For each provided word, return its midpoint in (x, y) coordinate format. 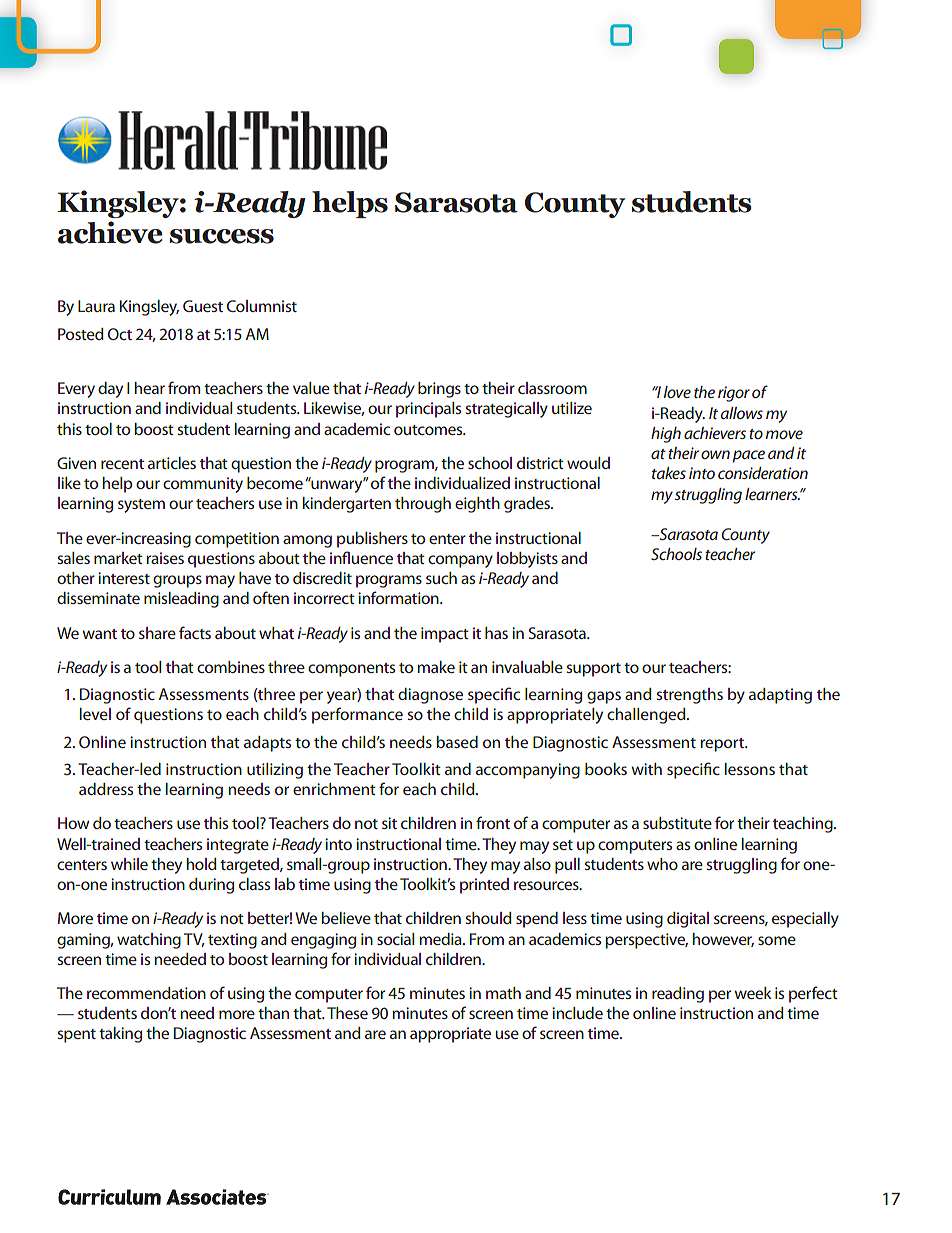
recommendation (146, 993)
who (662, 864)
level (95, 714)
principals (428, 410)
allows (742, 413)
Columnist (262, 306)
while (129, 864)
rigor (734, 394)
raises (165, 558)
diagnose (430, 696)
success (222, 236)
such (441, 578)
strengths (689, 696)
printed (484, 886)
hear (150, 388)
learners (772, 494)
